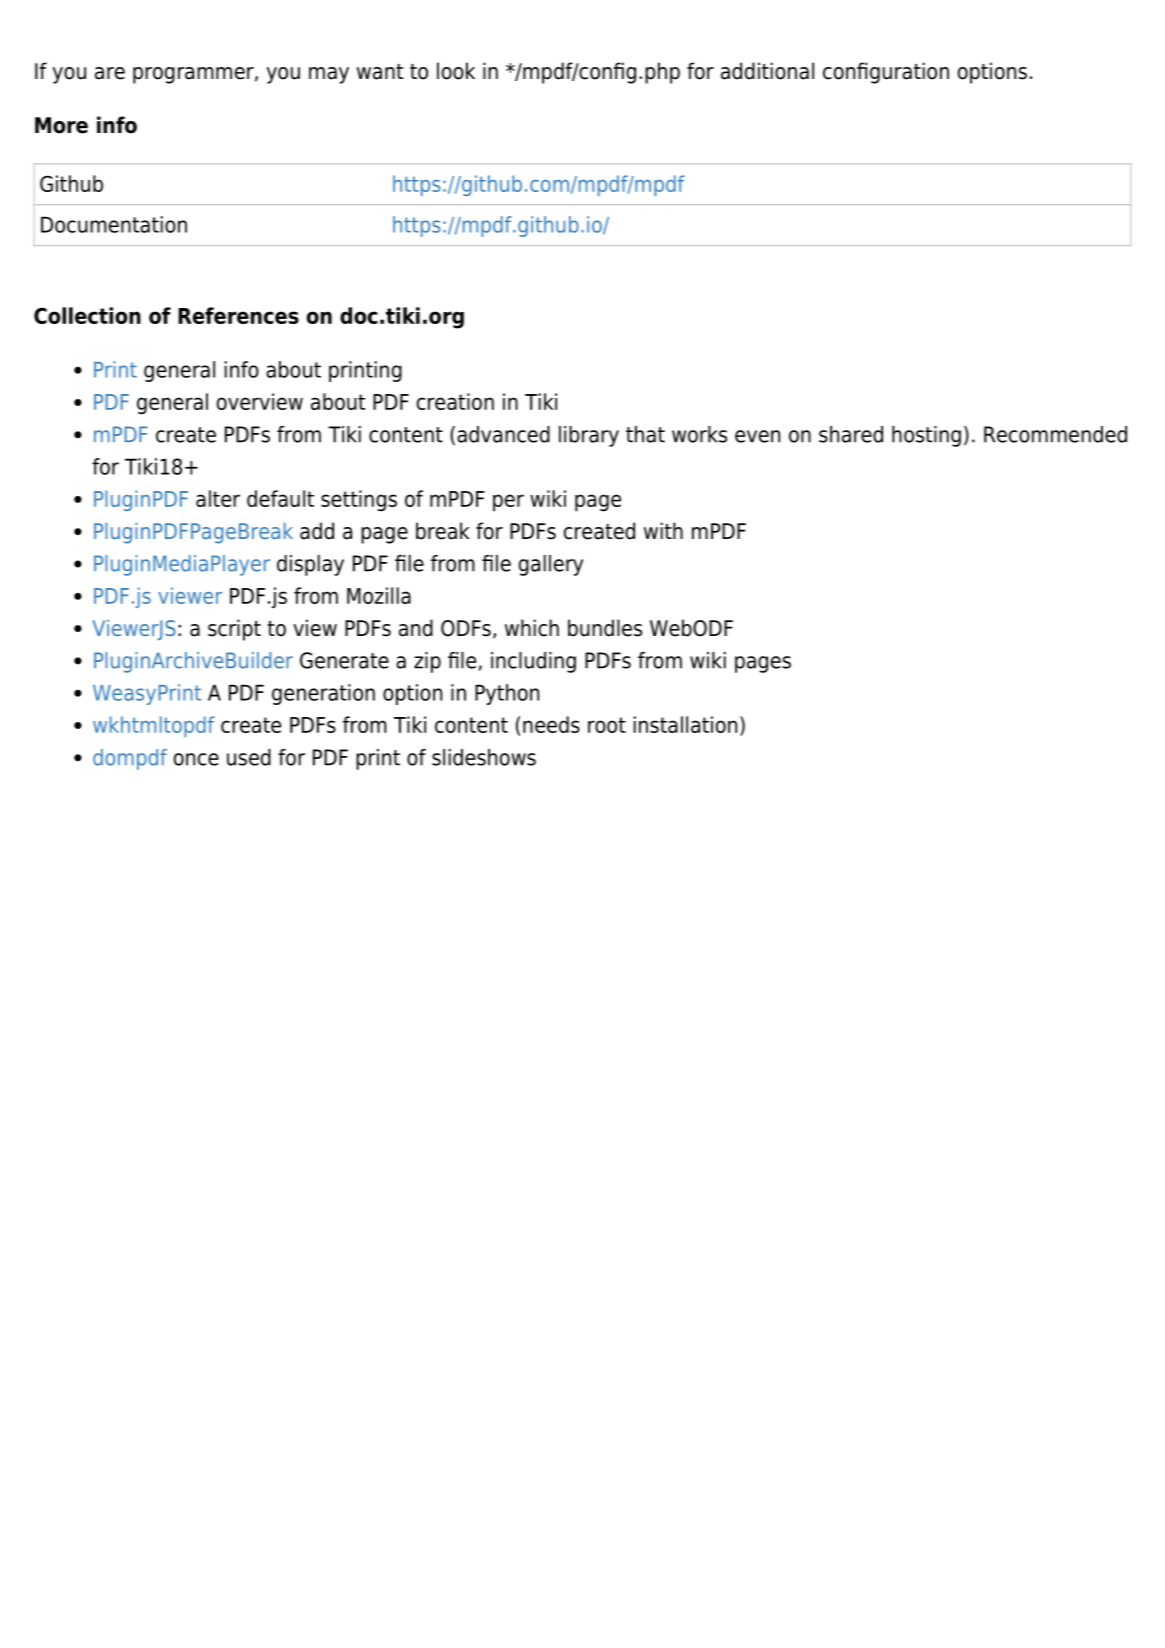  I want to click on look, so click(456, 71).
